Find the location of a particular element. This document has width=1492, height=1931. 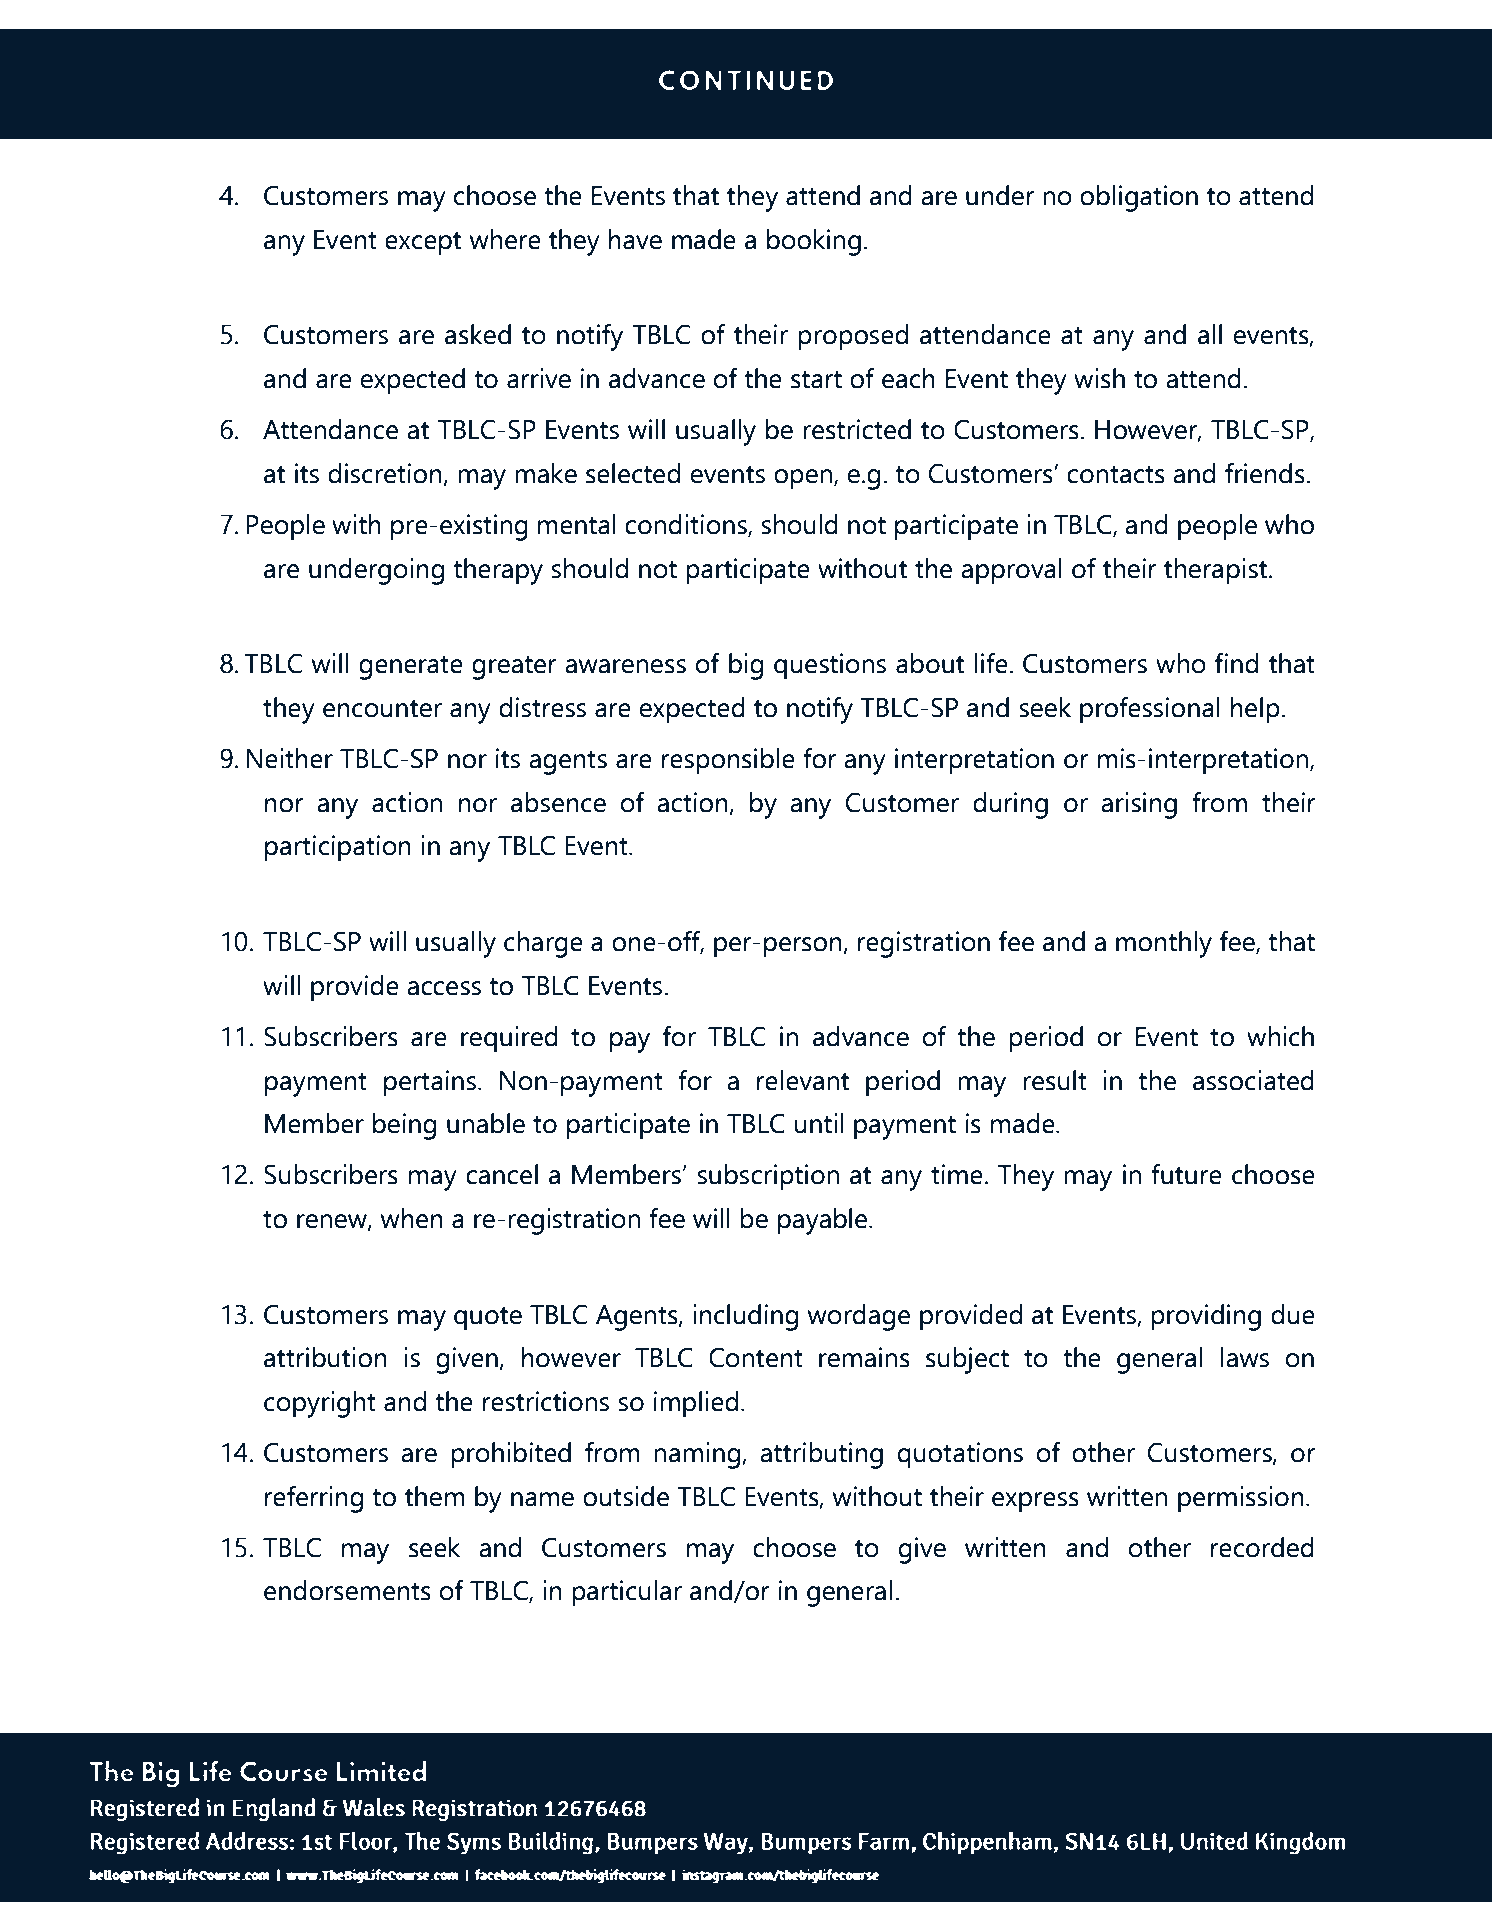

participation is located at coordinates (338, 848).
